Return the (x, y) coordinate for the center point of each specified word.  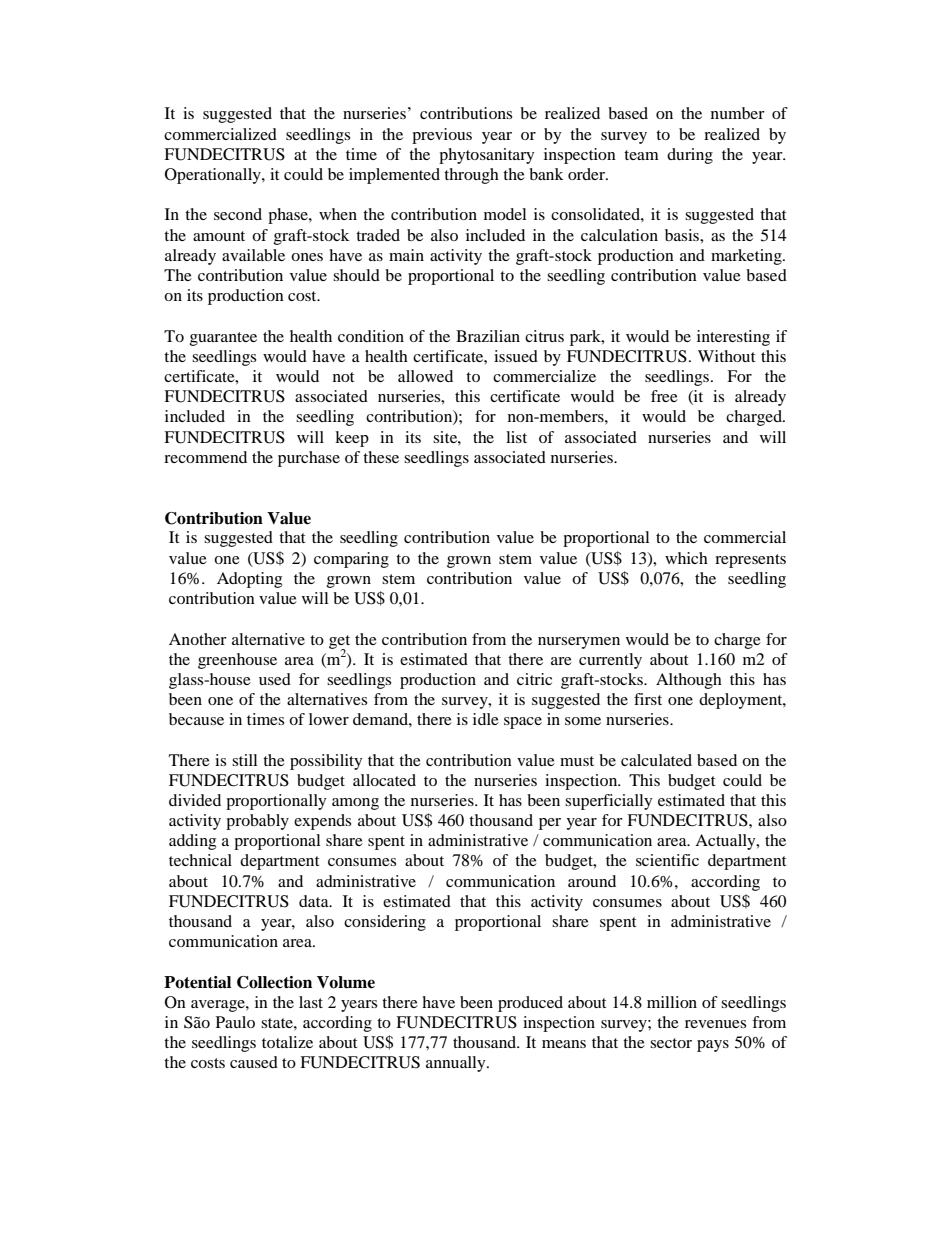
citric (534, 679)
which (686, 558)
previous (442, 136)
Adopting (249, 580)
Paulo (235, 1022)
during (690, 156)
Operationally (214, 176)
